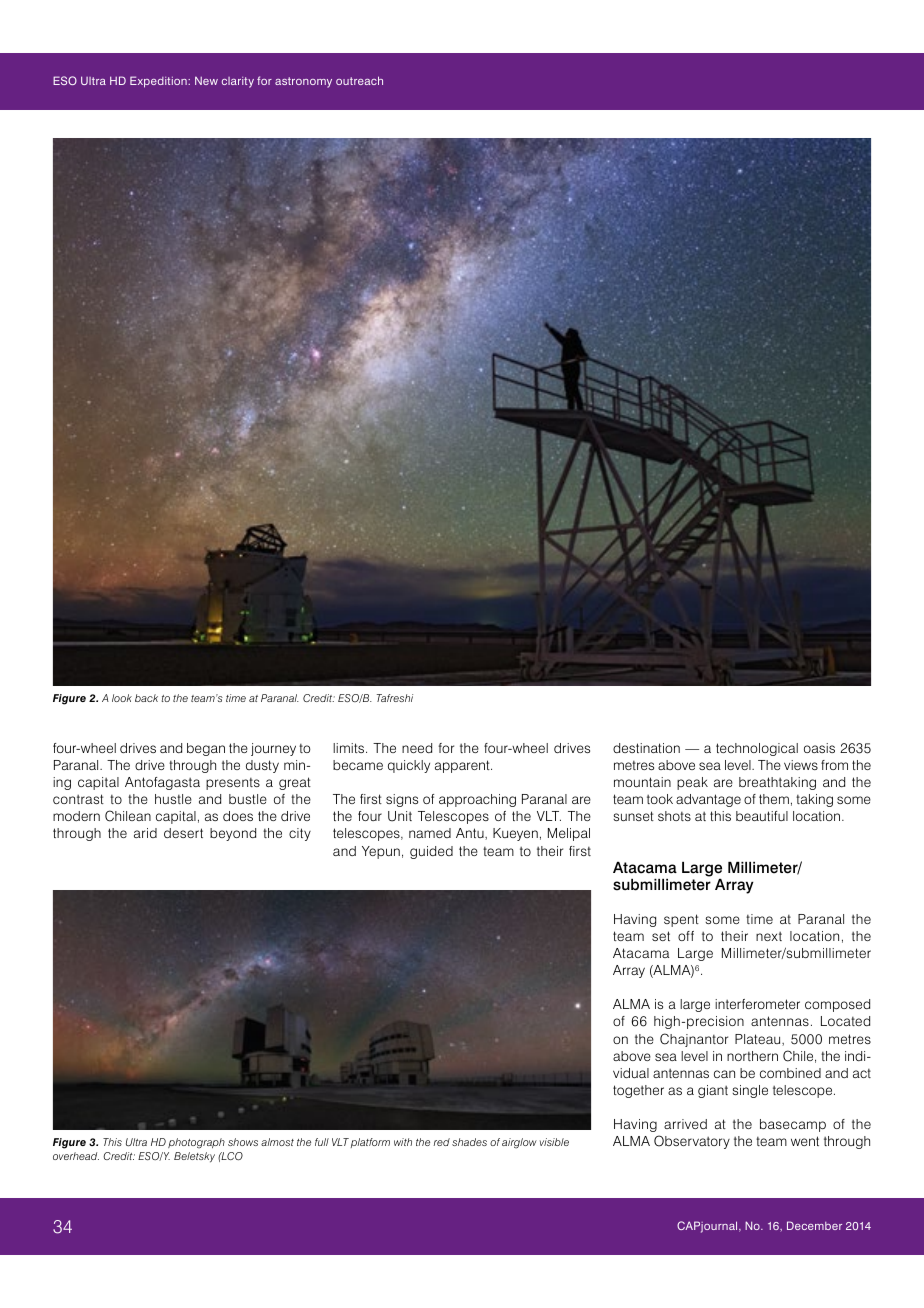 Image resolution: width=924 pixels, height=1308 pixels. I want to click on desert, so click(183, 833).
